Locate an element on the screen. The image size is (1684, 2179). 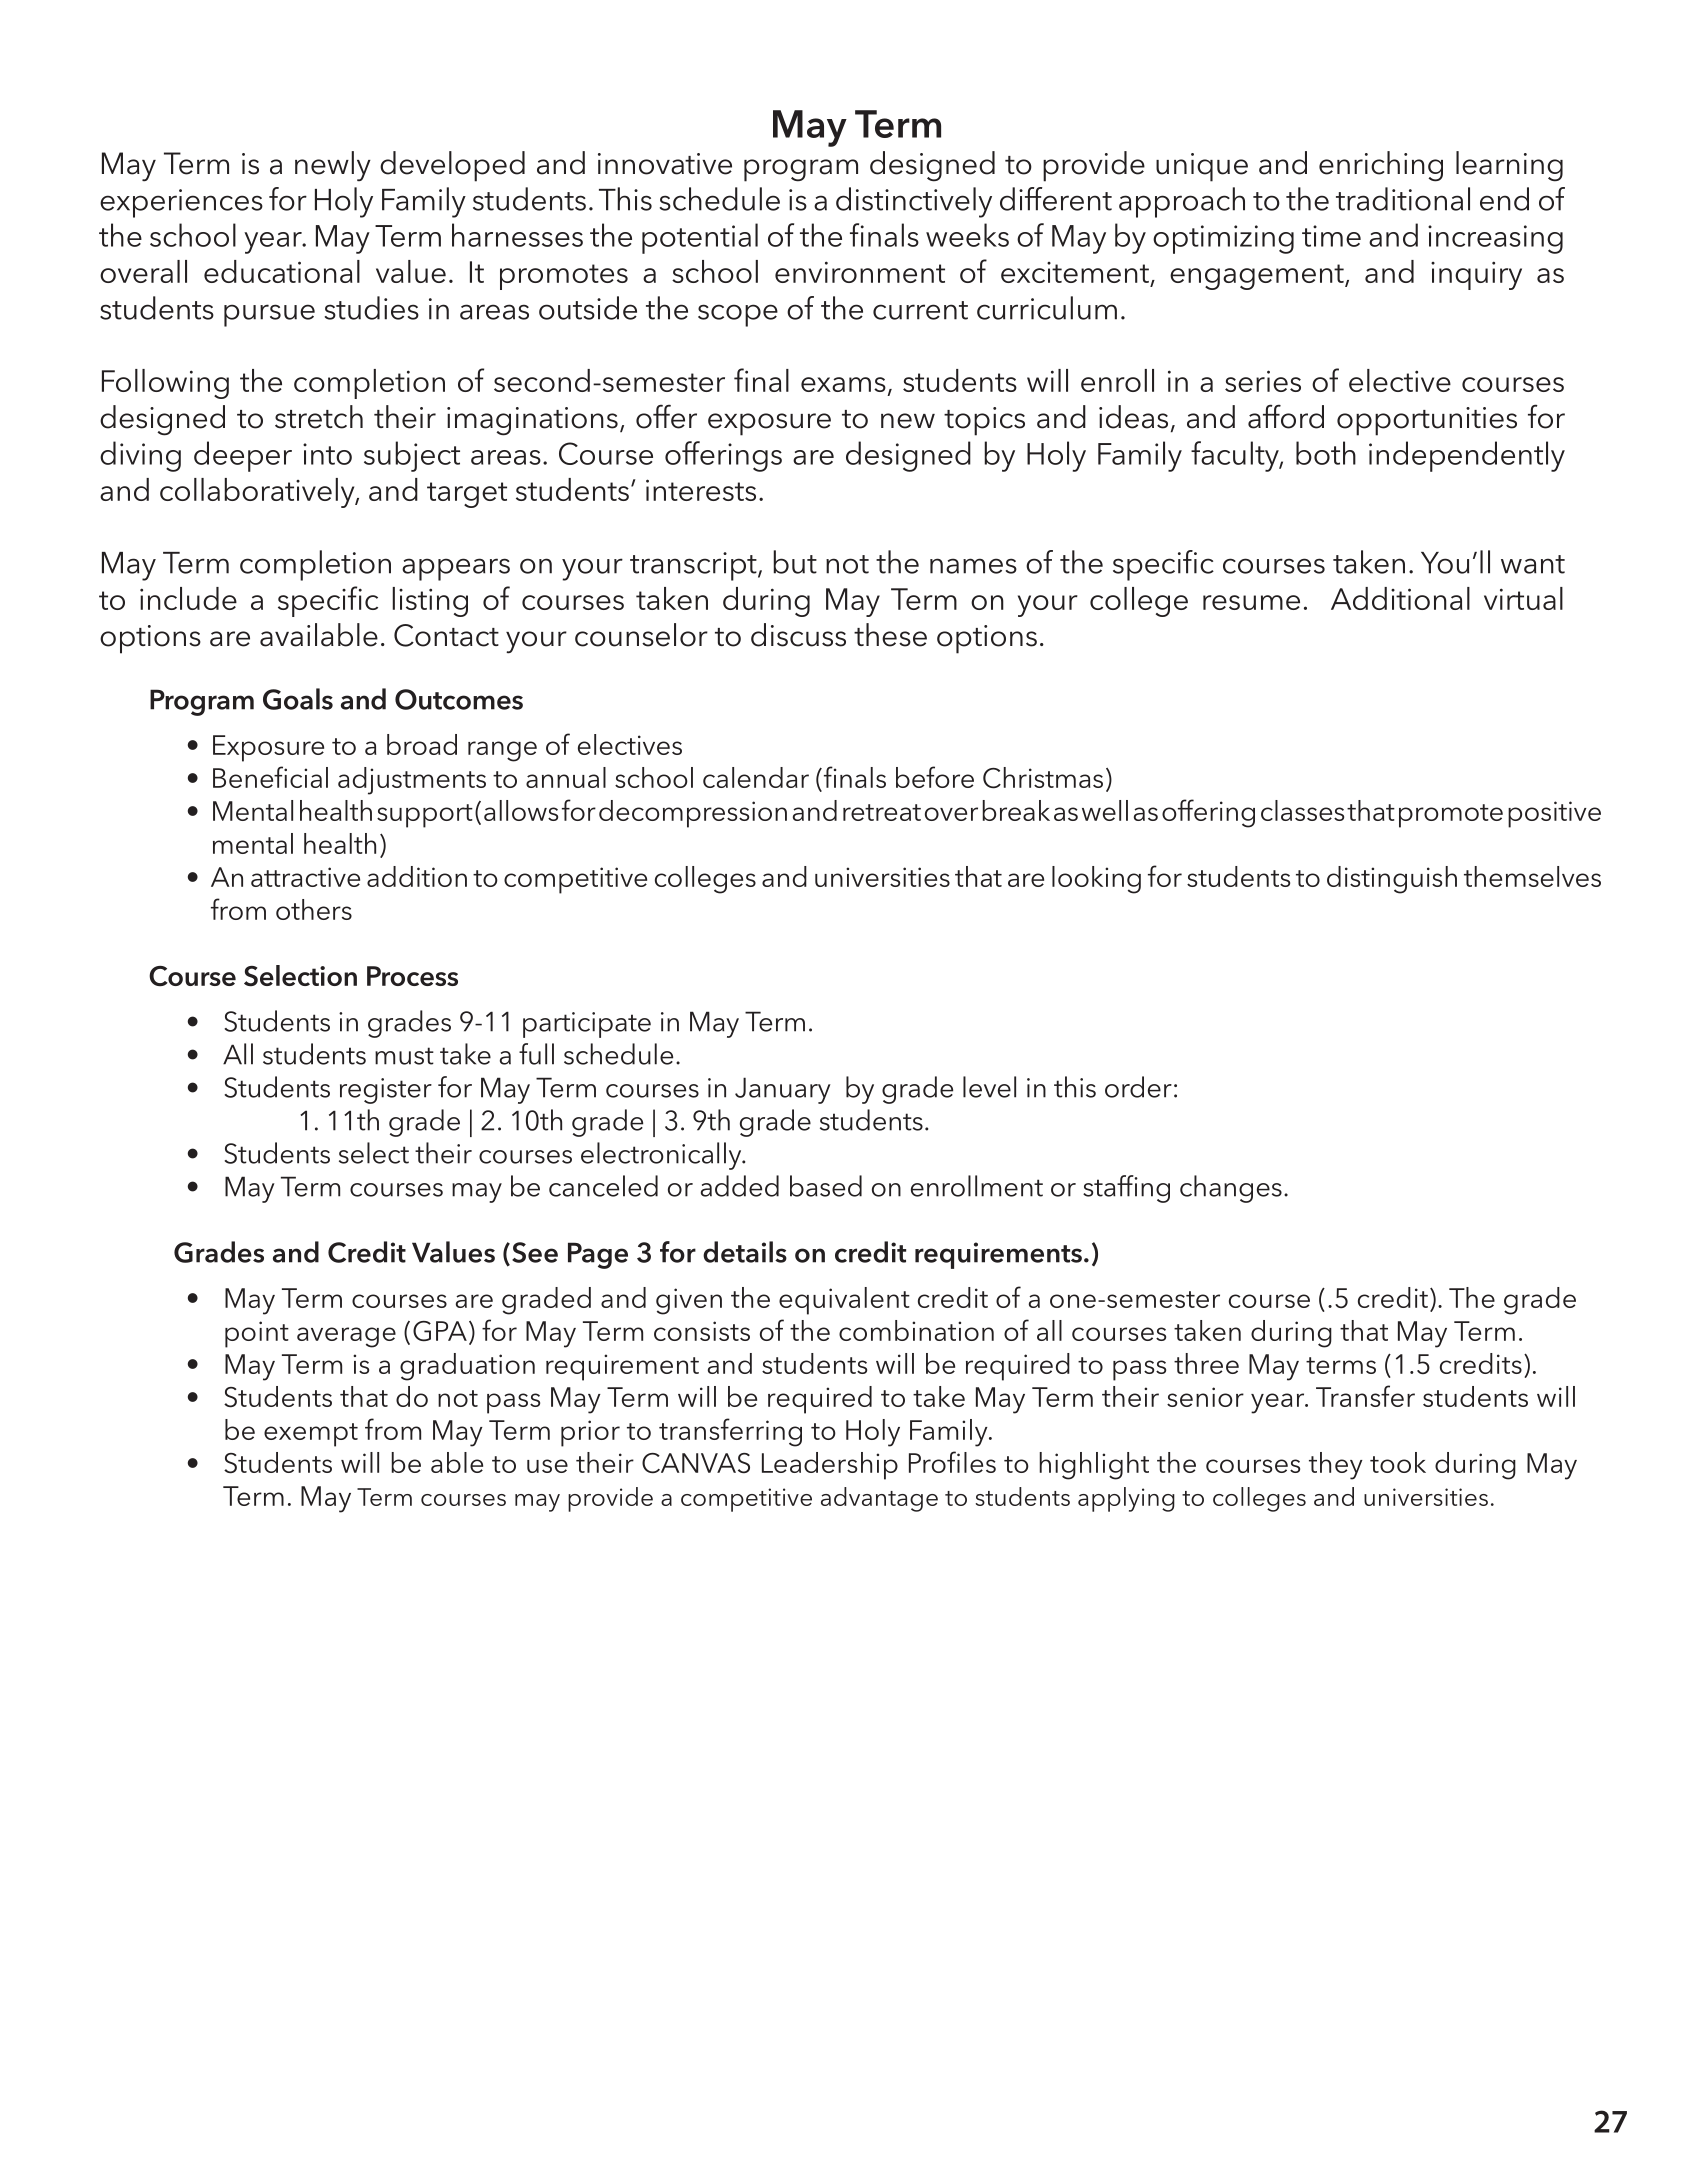
traditional is located at coordinates (1403, 199).
